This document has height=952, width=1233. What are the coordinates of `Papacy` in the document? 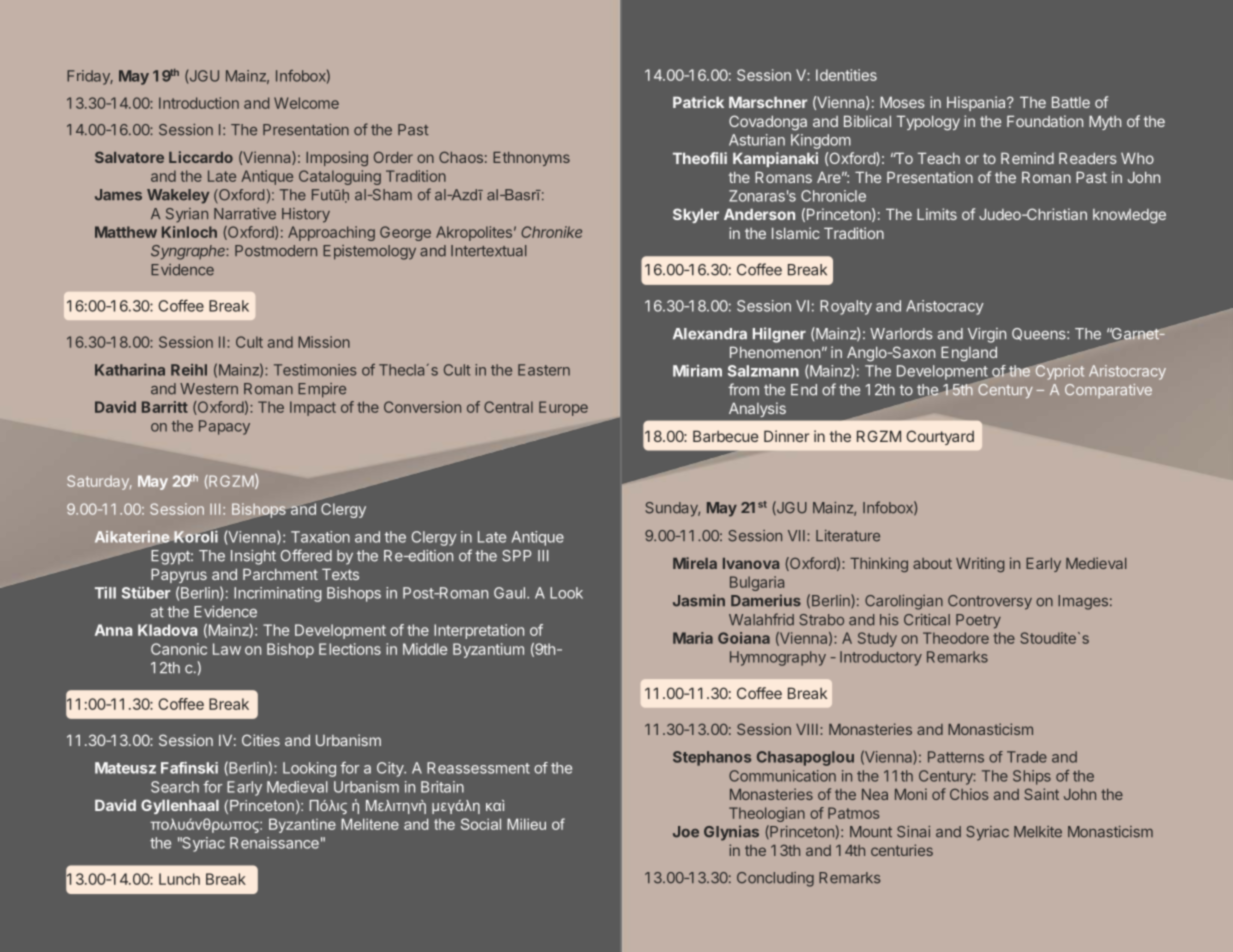 It's located at (224, 427).
